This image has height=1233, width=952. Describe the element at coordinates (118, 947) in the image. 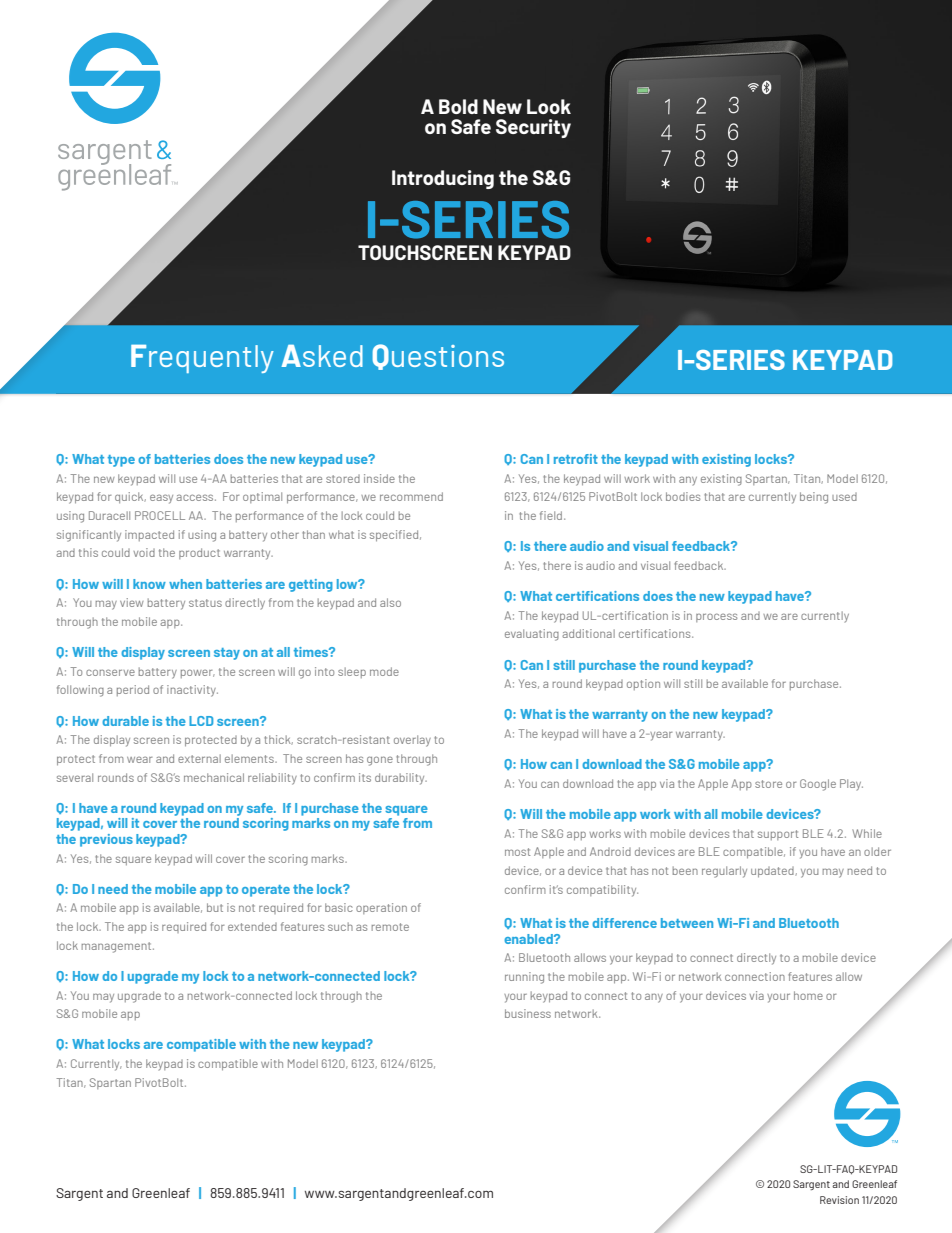

I see `management` at that location.
